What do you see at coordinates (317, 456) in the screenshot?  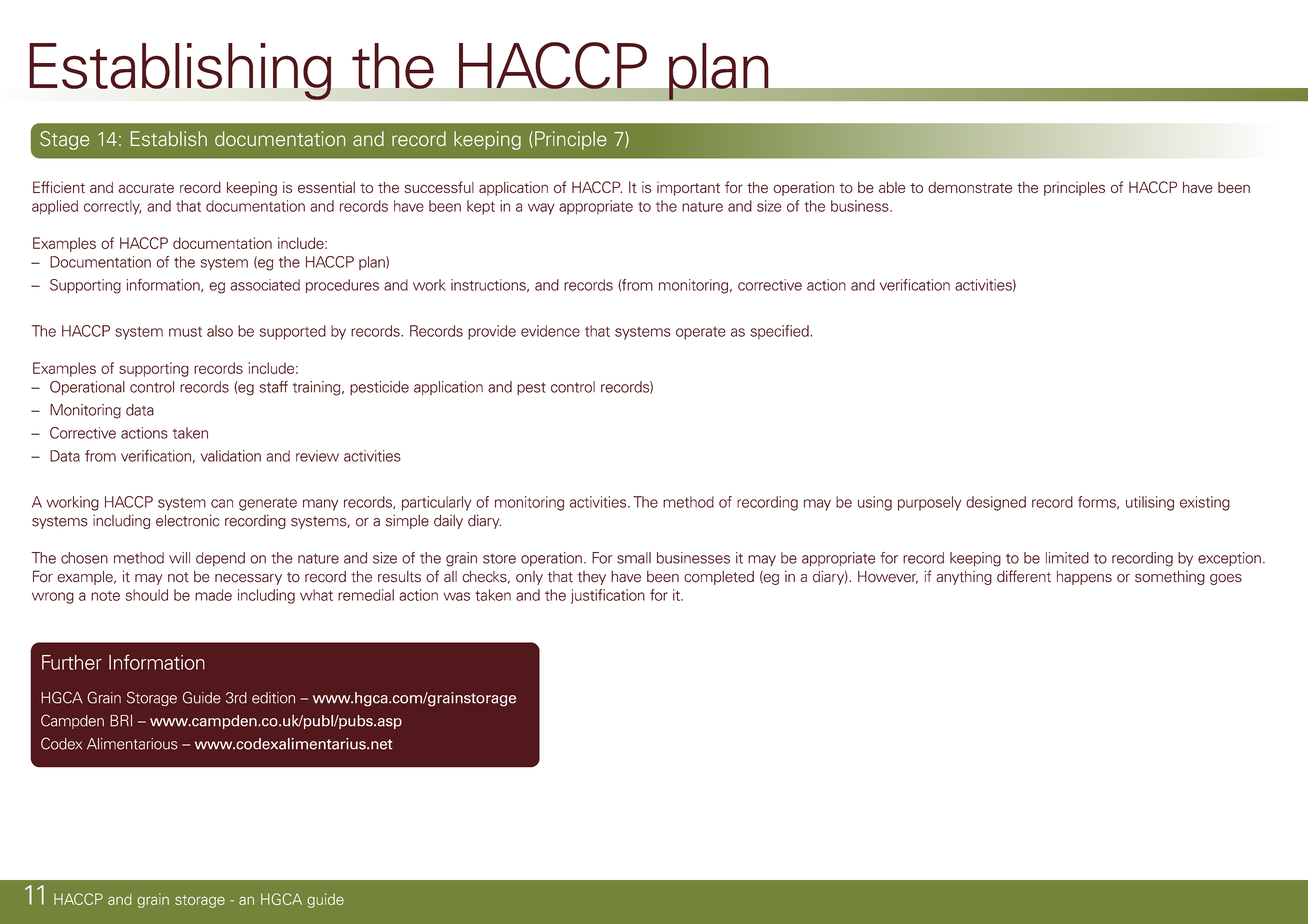 I see `review` at bounding box center [317, 456].
